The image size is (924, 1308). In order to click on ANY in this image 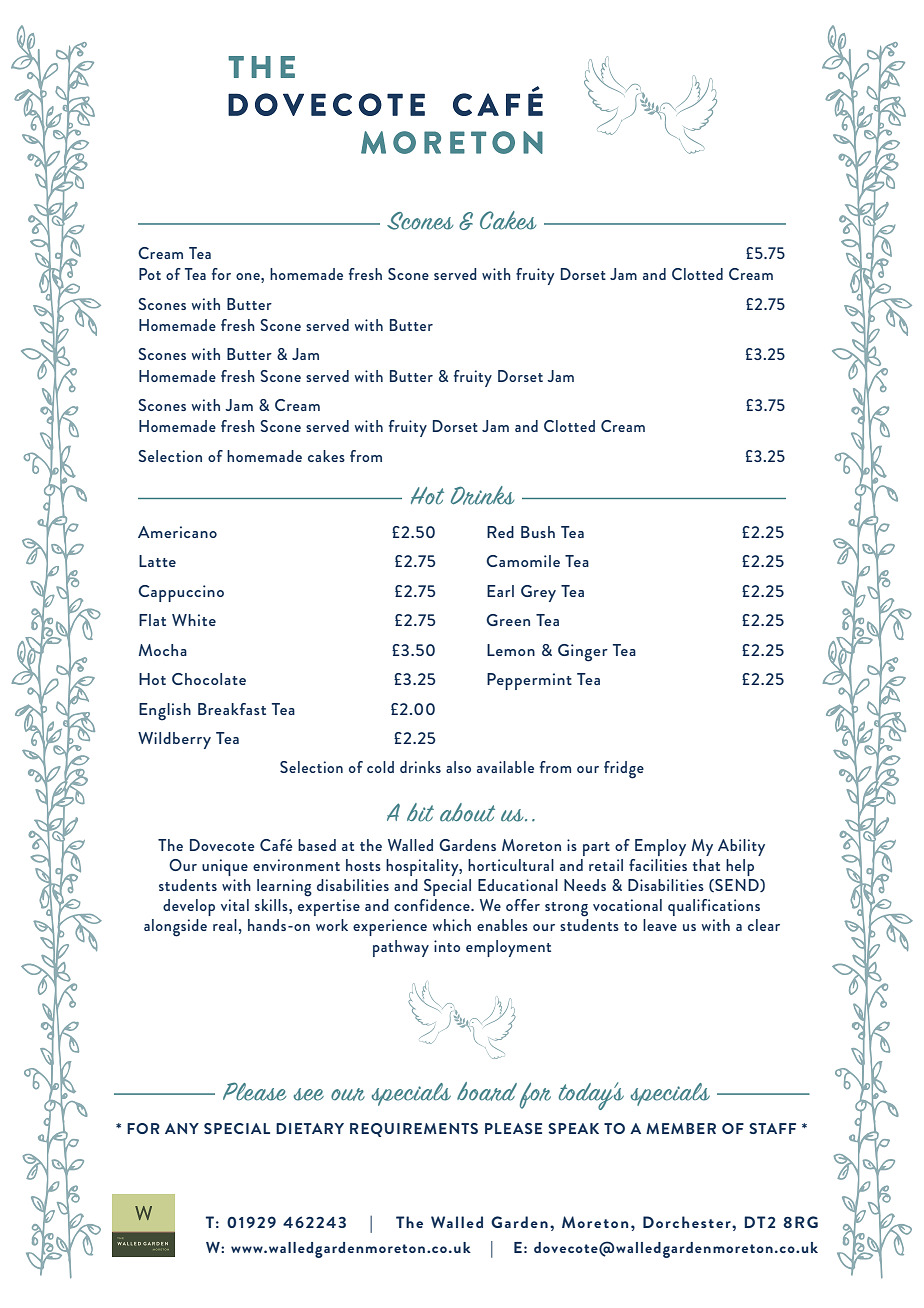, I will do `click(182, 1128)`.
